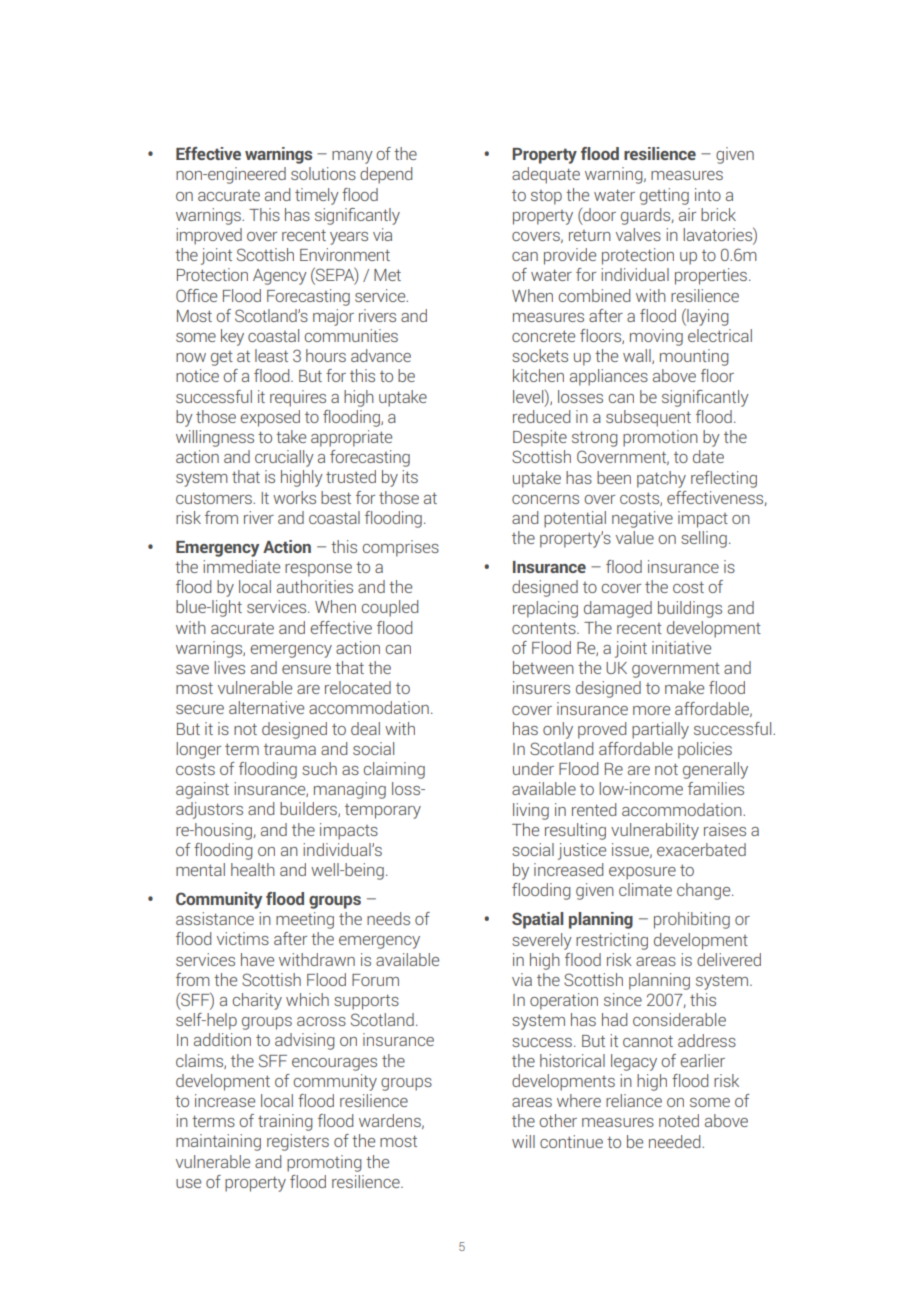 The width and height of the page is (924, 1308). What do you see at coordinates (215, 498) in the page?
I see `customers` at bounding box center [215, 498].
